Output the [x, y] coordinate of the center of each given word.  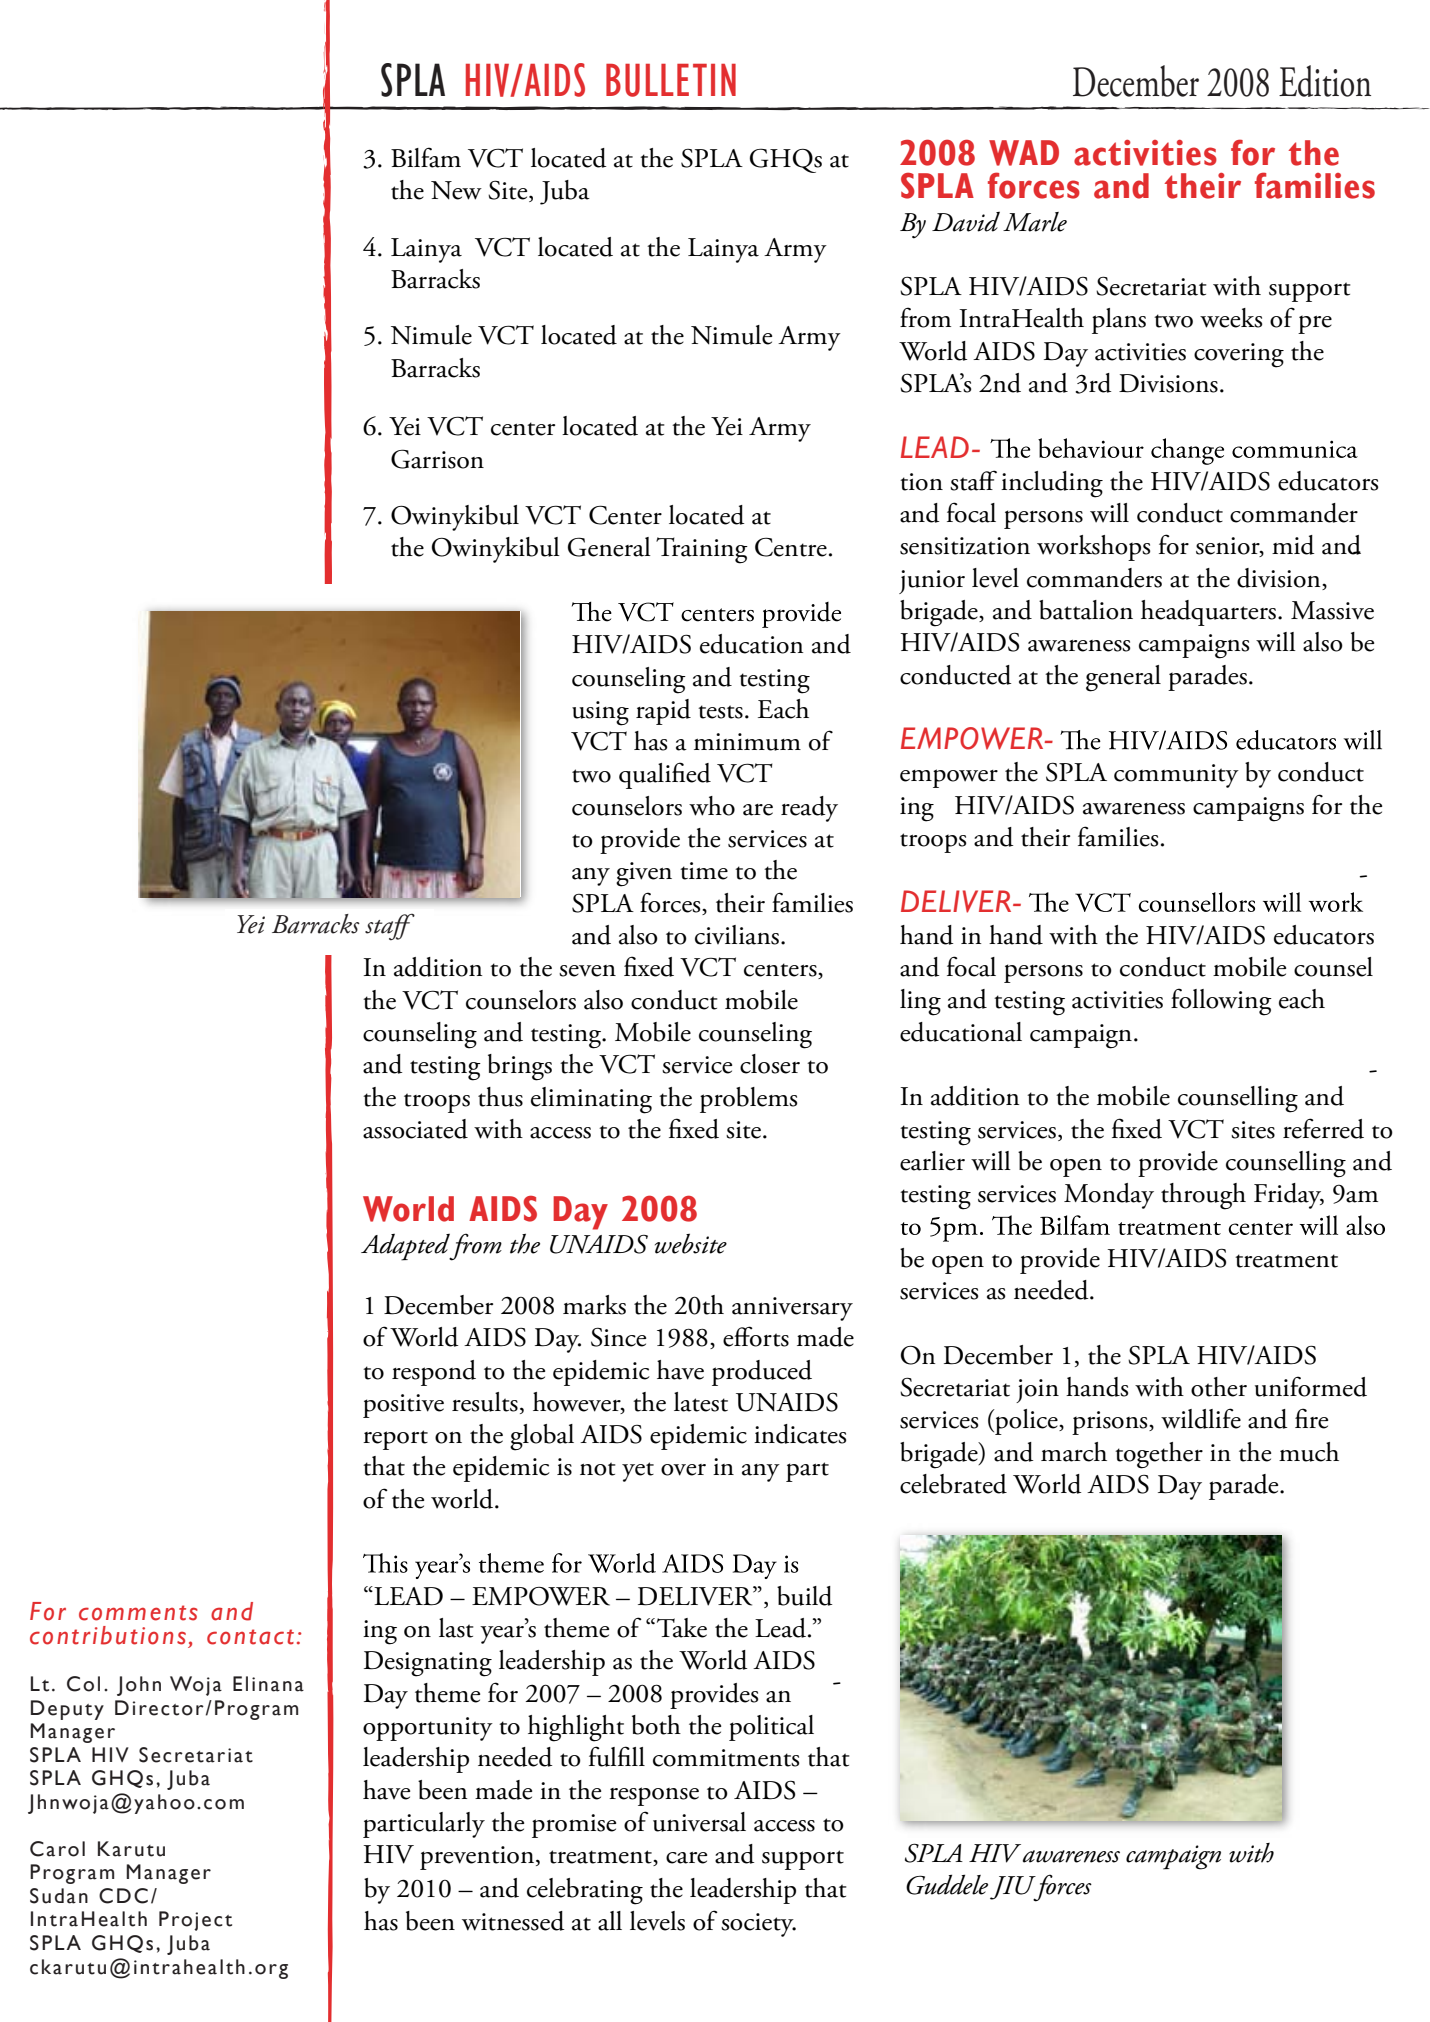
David [966, 222]
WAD [1024, 153]
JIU [1014, 1889]
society [758, 1925]
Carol [57, 1849]
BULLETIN [671, 80]
